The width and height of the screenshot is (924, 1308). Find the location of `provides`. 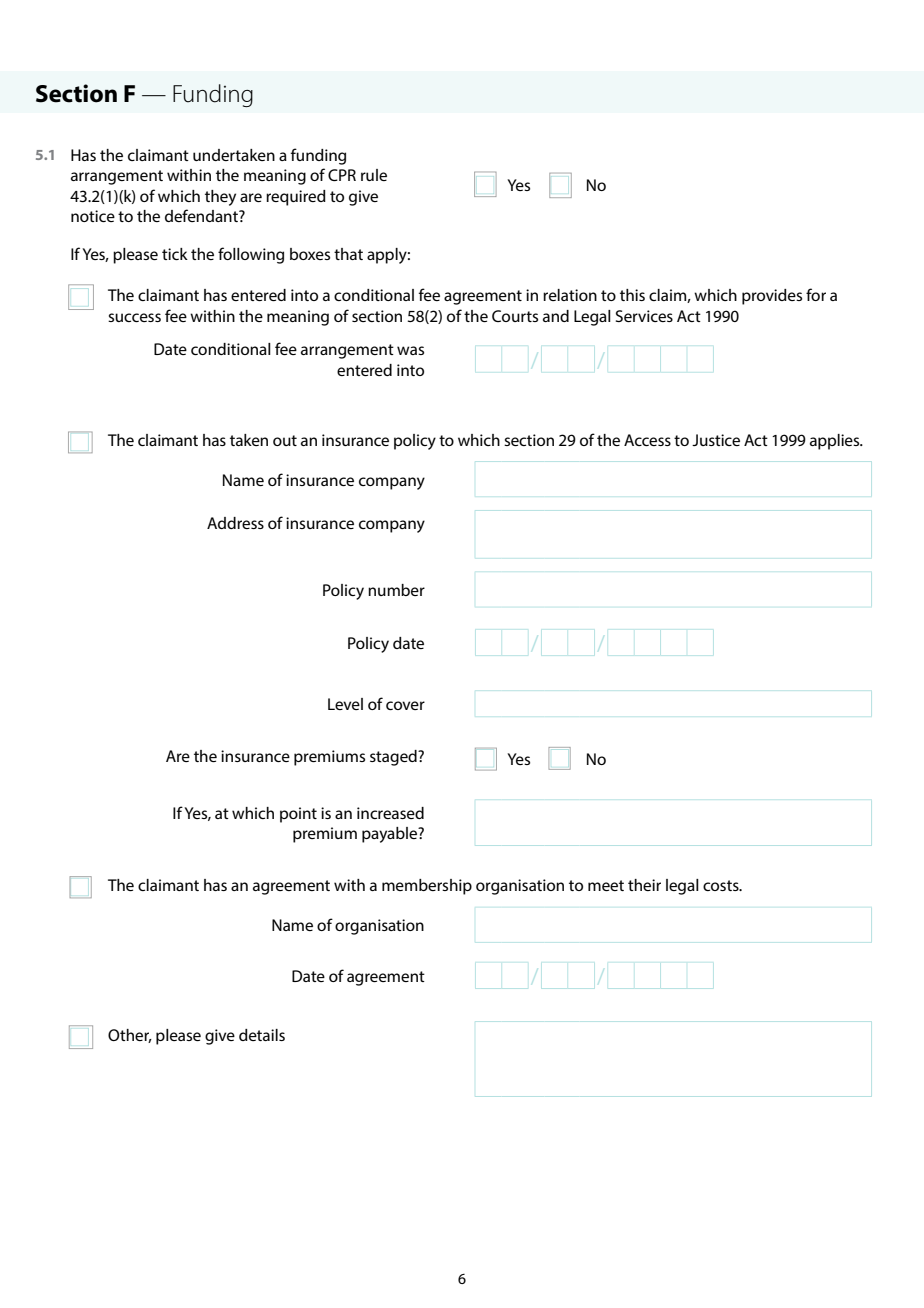

provides is located at coordinates (772, 297).
